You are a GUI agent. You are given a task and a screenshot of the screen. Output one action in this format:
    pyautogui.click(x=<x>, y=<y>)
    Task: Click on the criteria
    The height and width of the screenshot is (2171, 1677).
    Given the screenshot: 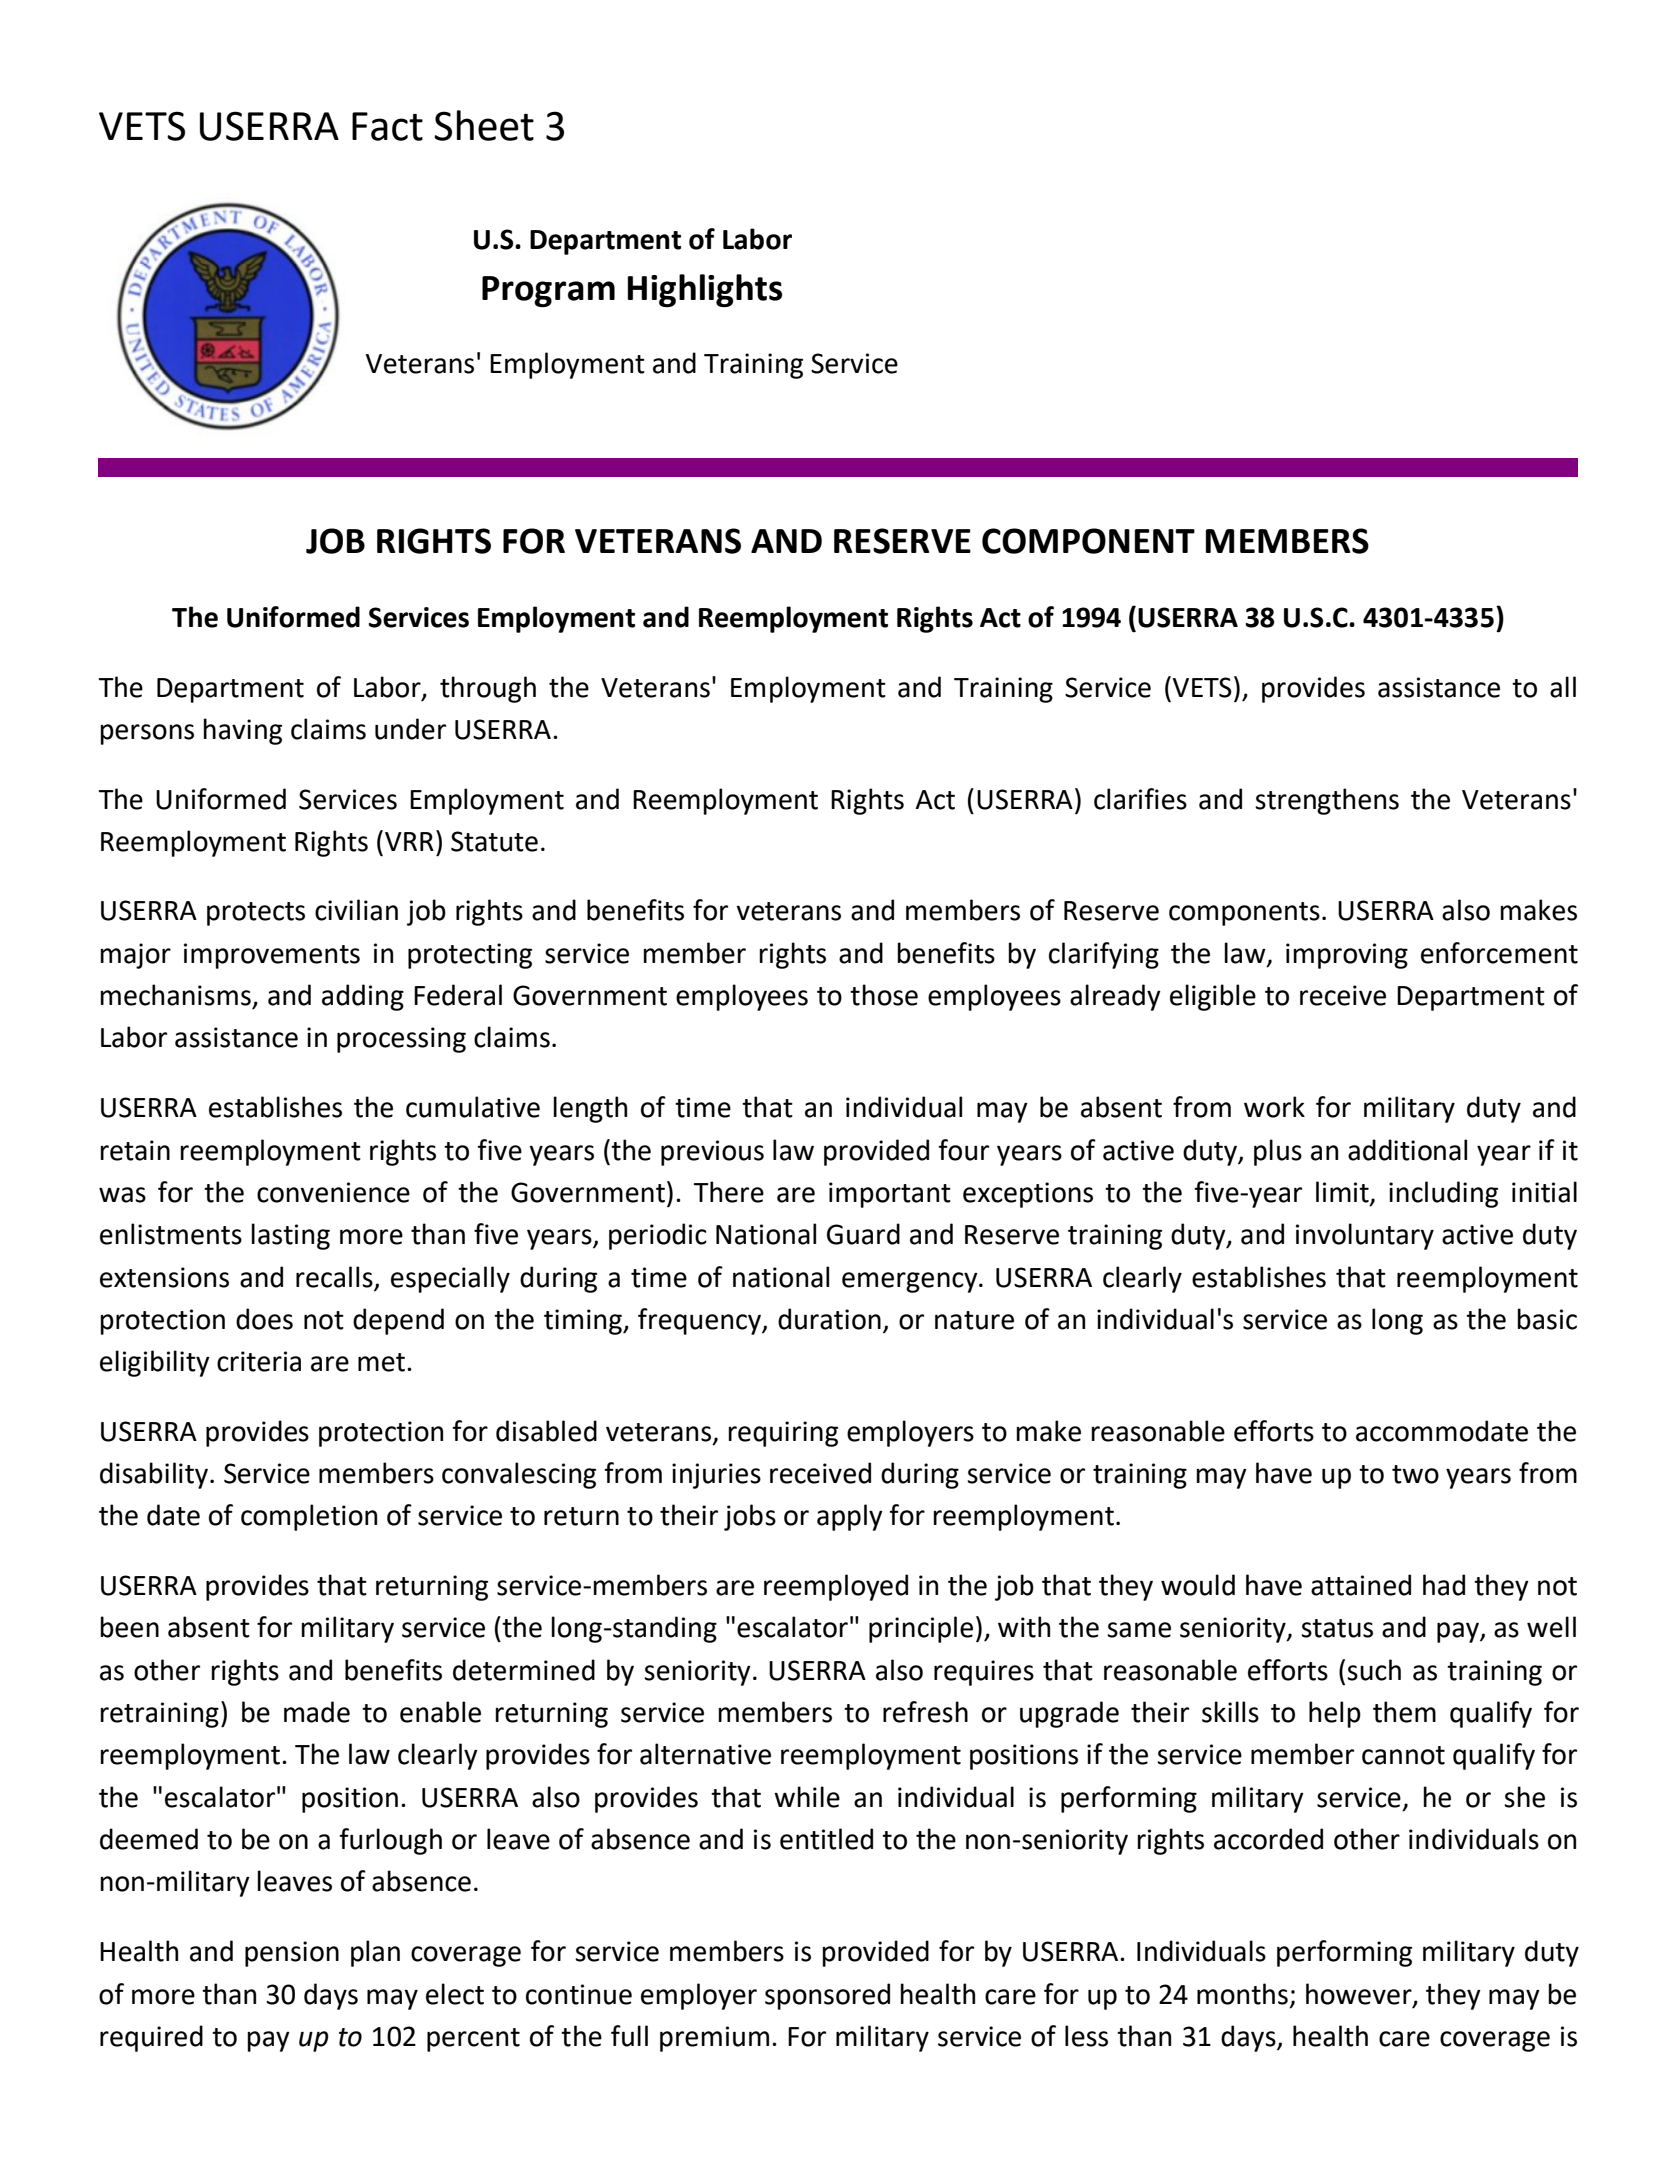 What is the action you would take?
    pyautogui.click(x=259, y=1361)
